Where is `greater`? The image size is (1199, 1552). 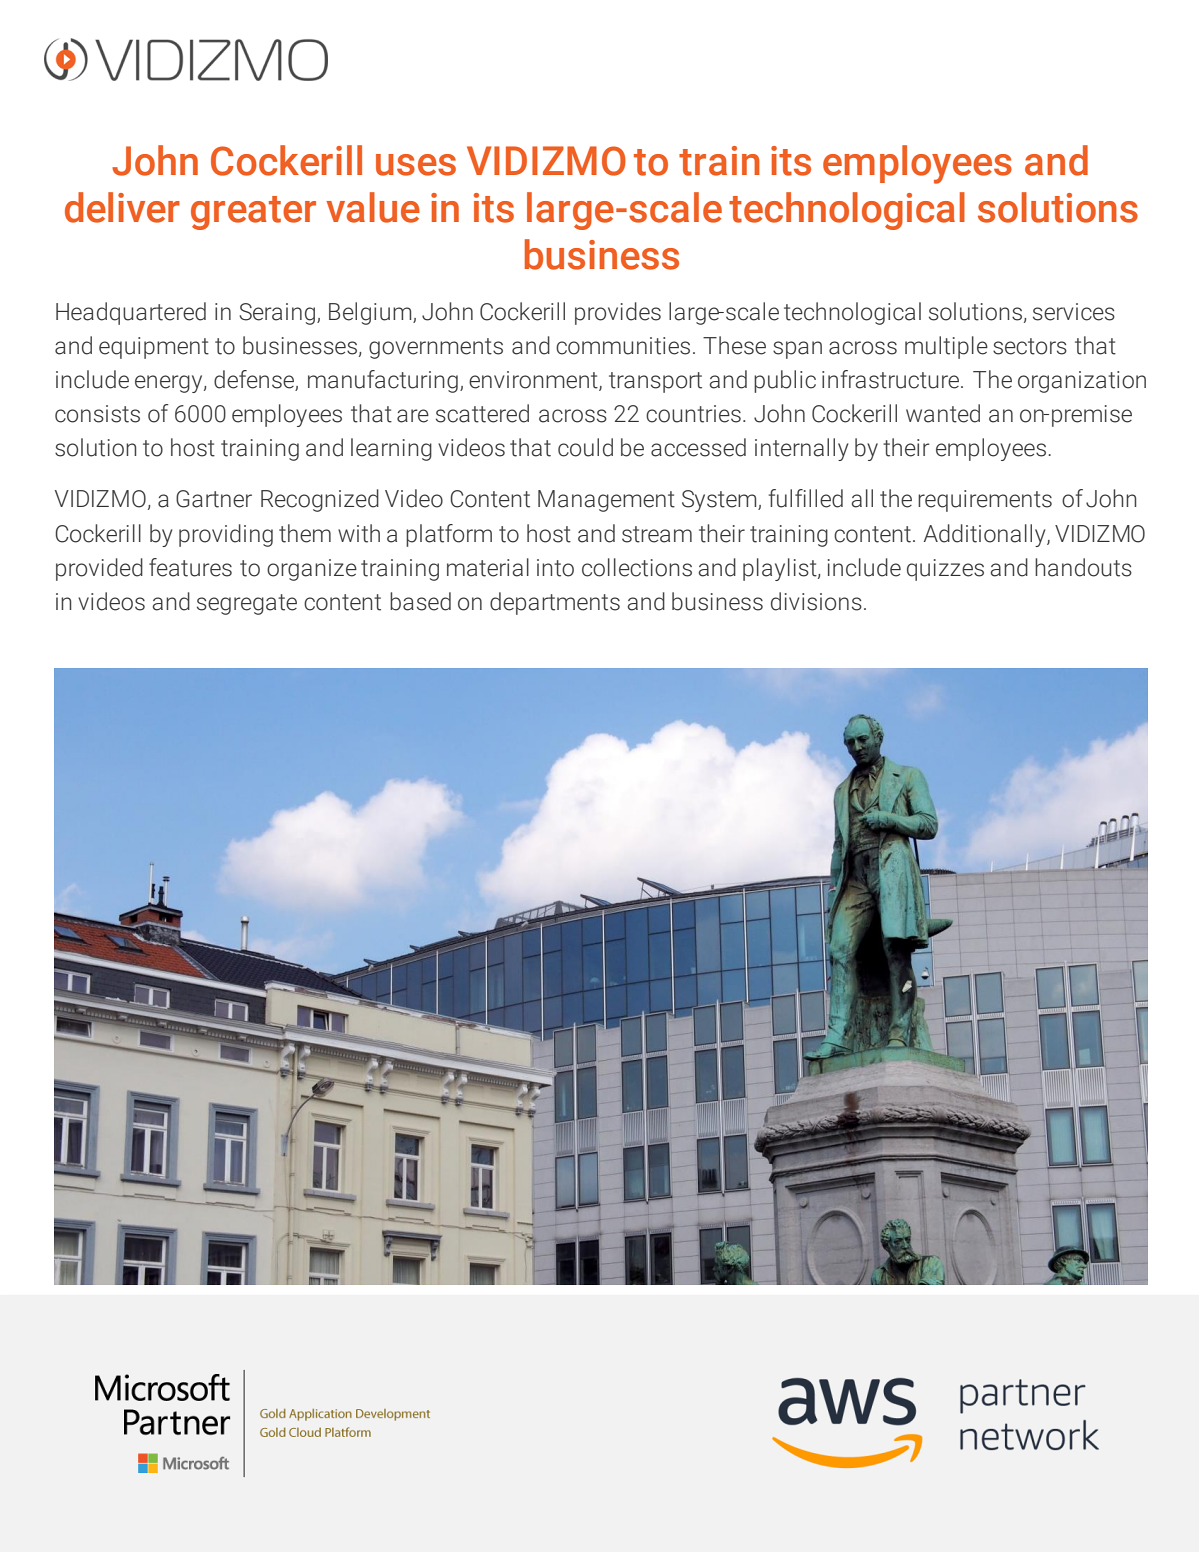 greater is located at coordinates (253, 213).
